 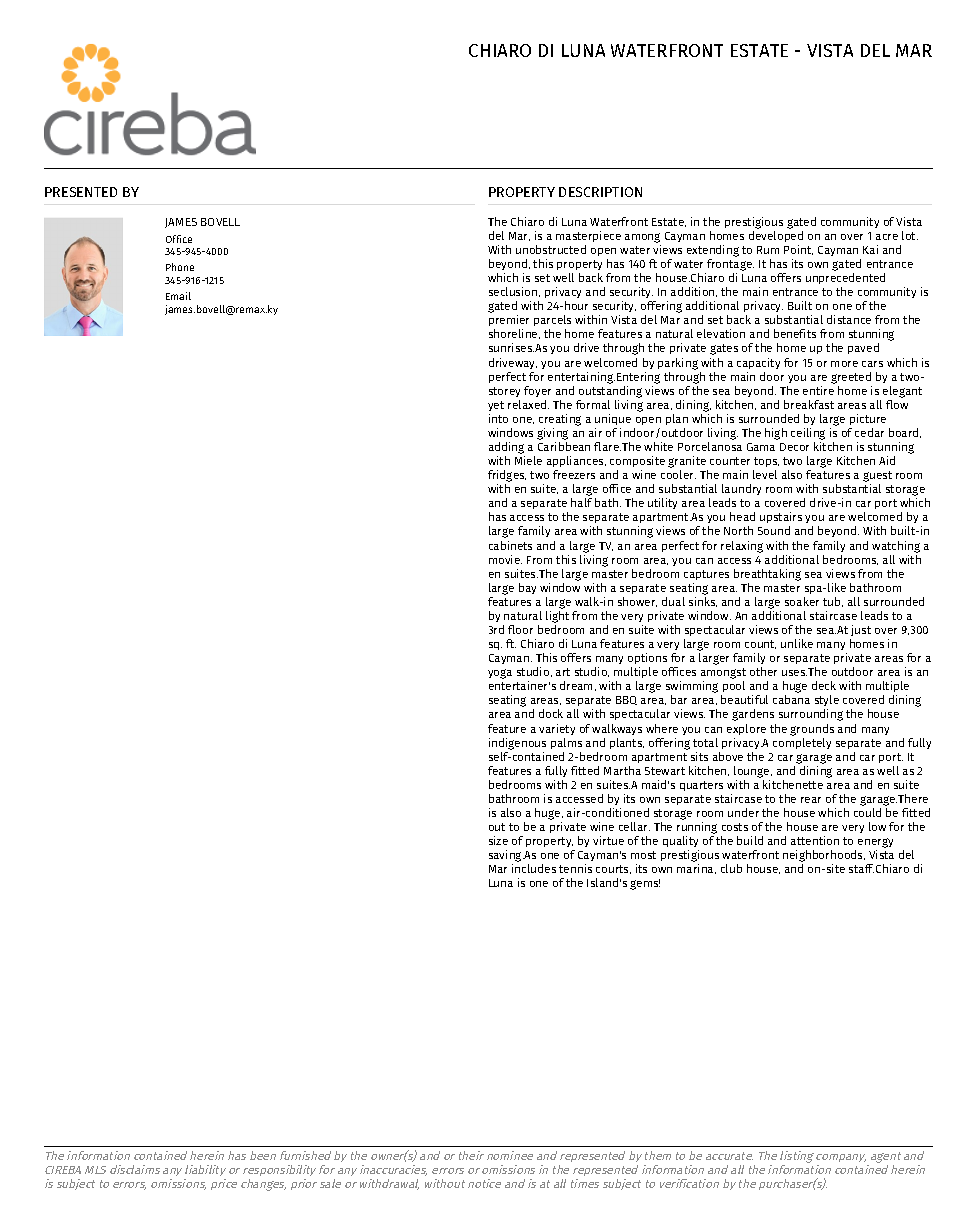 I want to click on just, so click(x=861, y=630).
